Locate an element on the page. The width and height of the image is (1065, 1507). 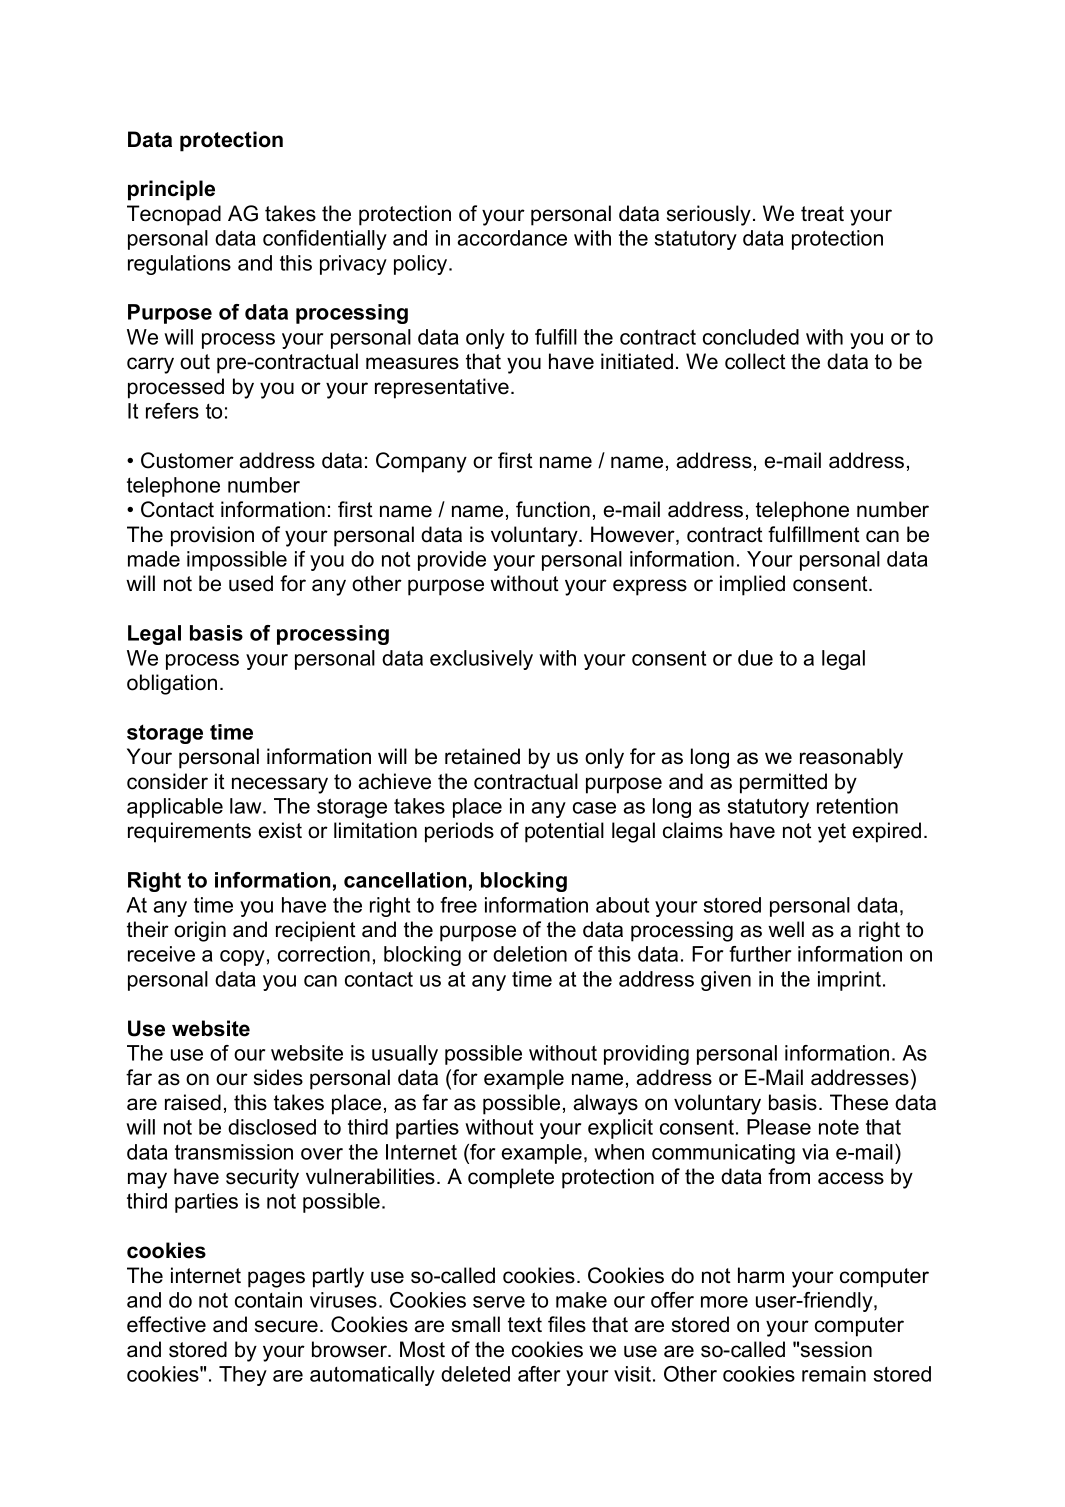
regulations is located at coordinates (179, 265).
